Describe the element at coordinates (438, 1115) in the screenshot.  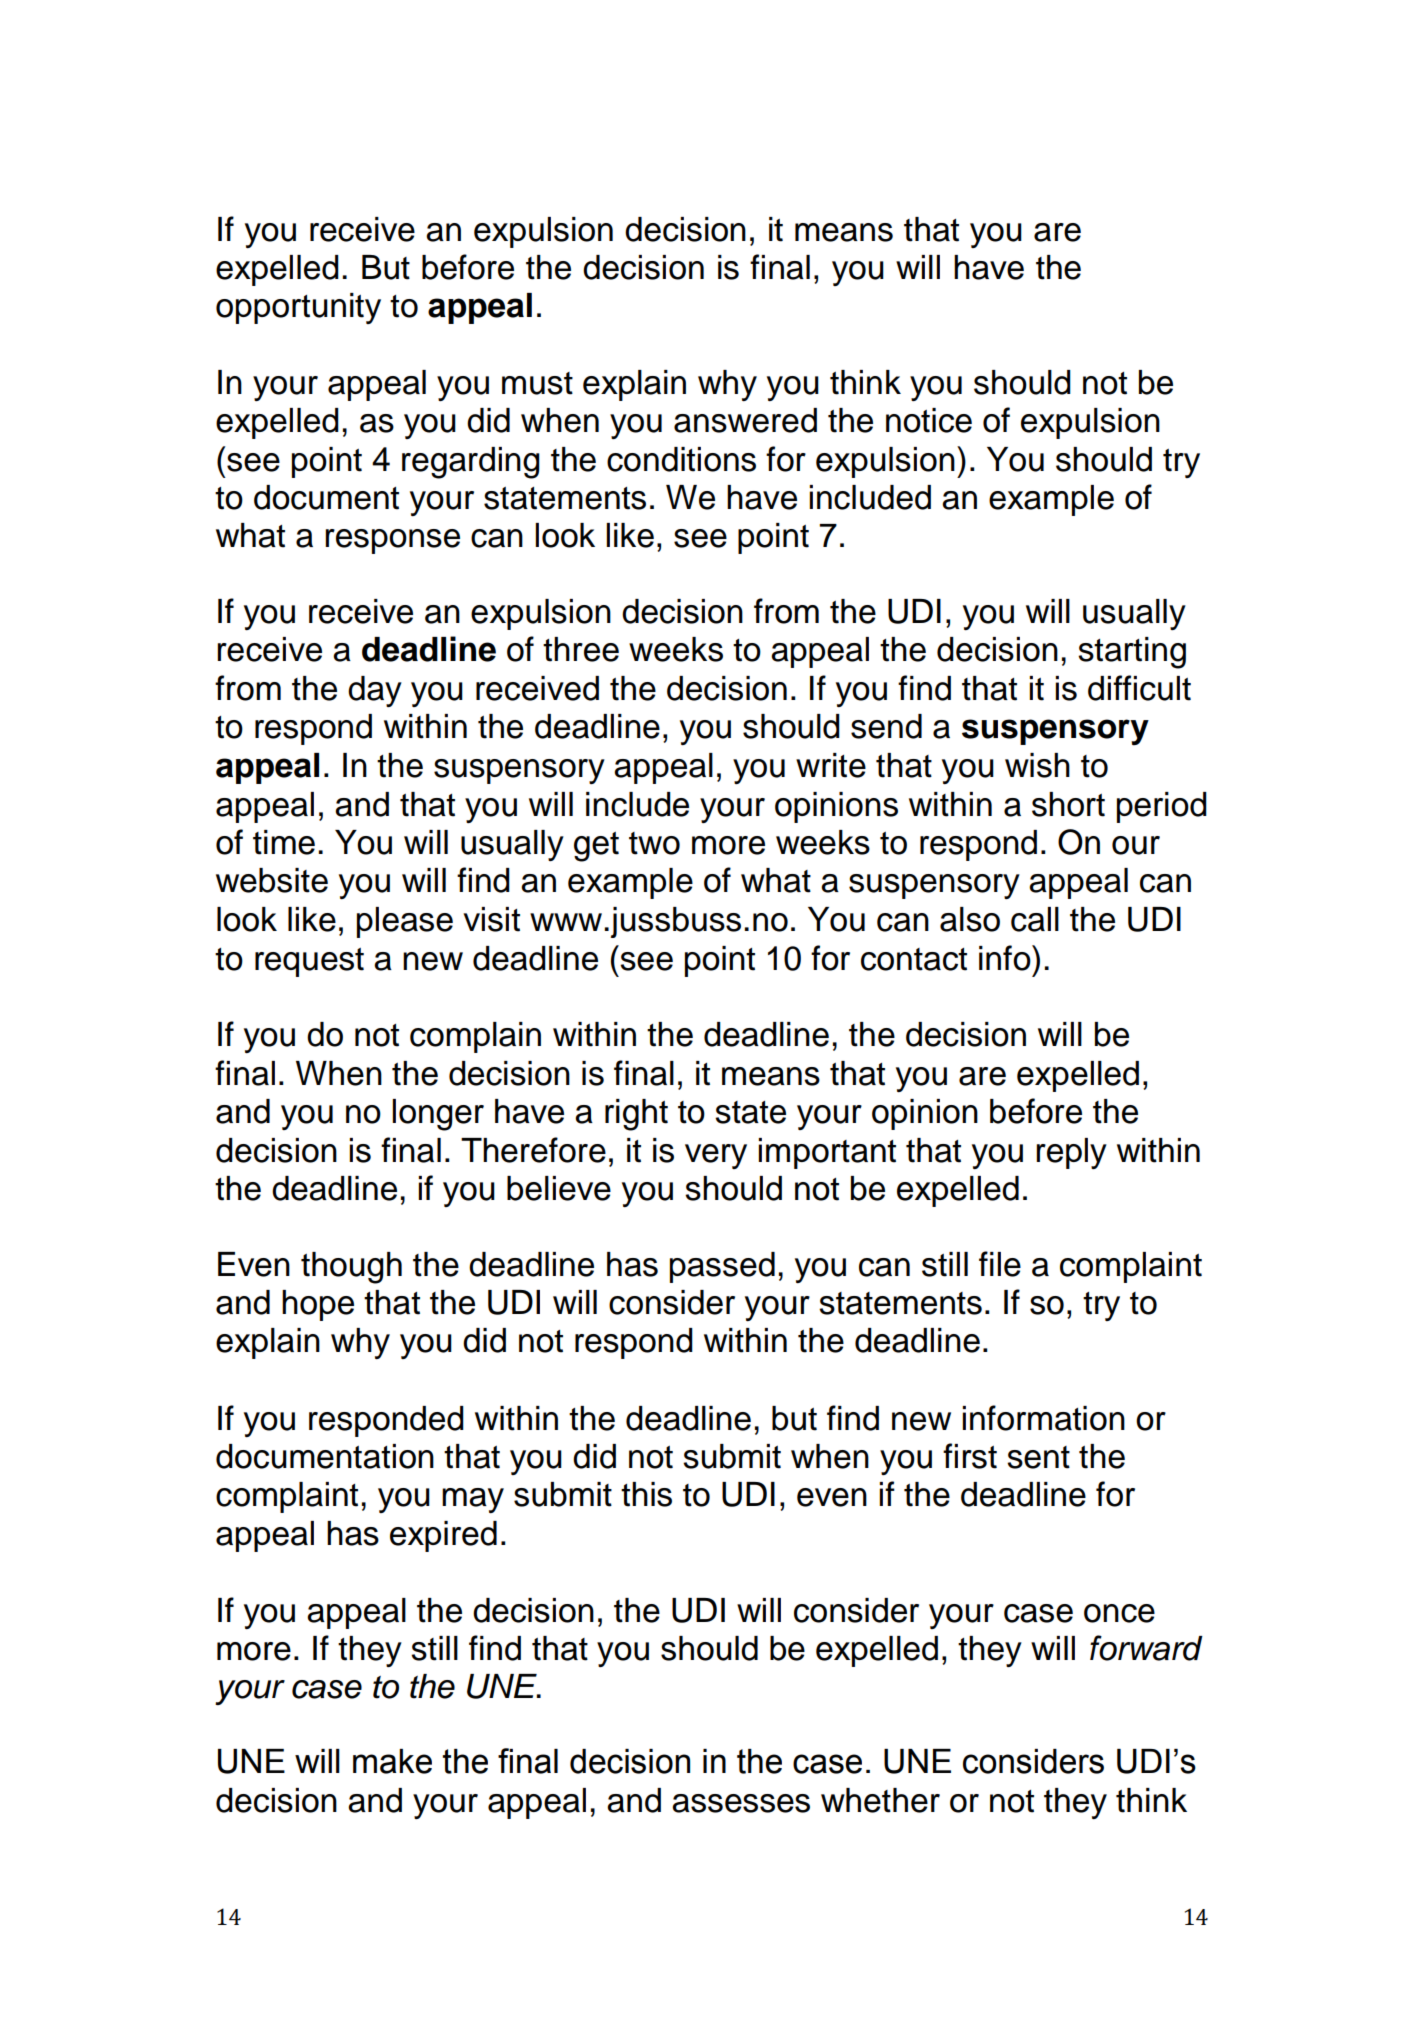
I see `longer` at that location.
